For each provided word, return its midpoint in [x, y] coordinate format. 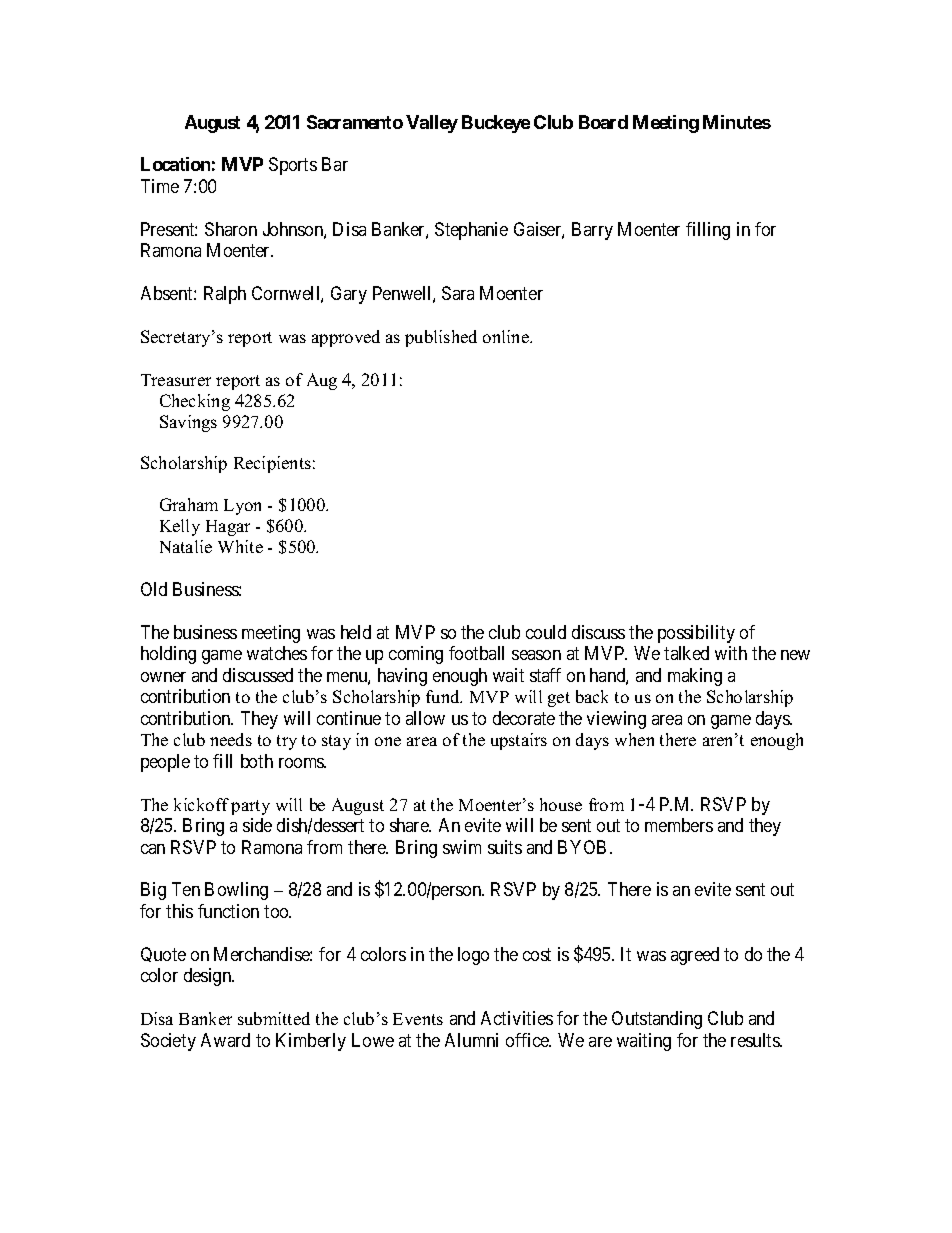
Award [225, 1040]
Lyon [242, 507]
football [476, 653]
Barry [592, 231]
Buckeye [496, 124]
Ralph [225, 295]
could [546, 632]
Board [603, 122]
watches [277, 653]
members [679, 825]
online [507, 336]
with [731, 653]
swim [462, 847]
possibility [696, 634]
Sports [293, 166]
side [257, 825]
